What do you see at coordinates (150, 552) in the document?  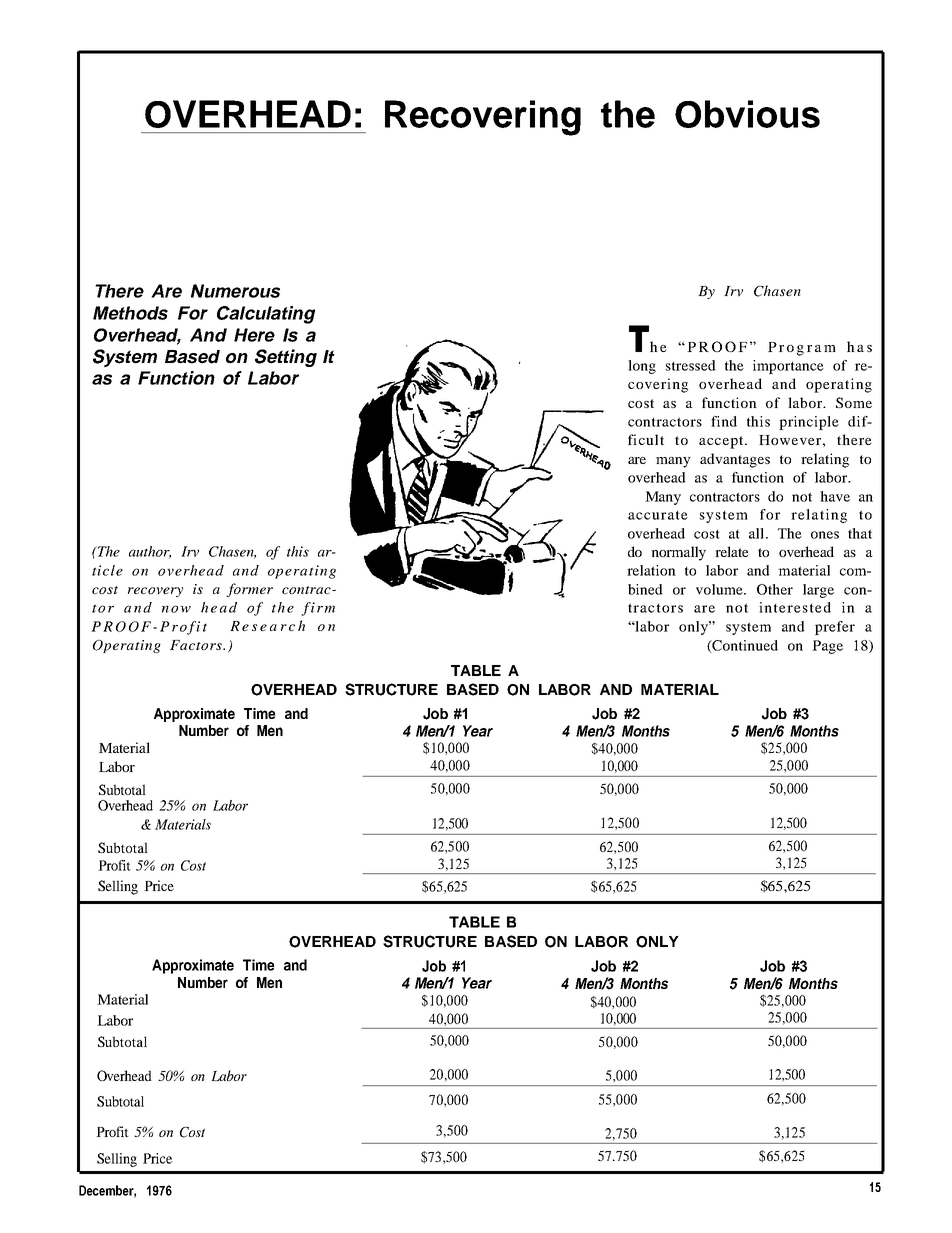 I see `author` at bounding box center [150, 552].
